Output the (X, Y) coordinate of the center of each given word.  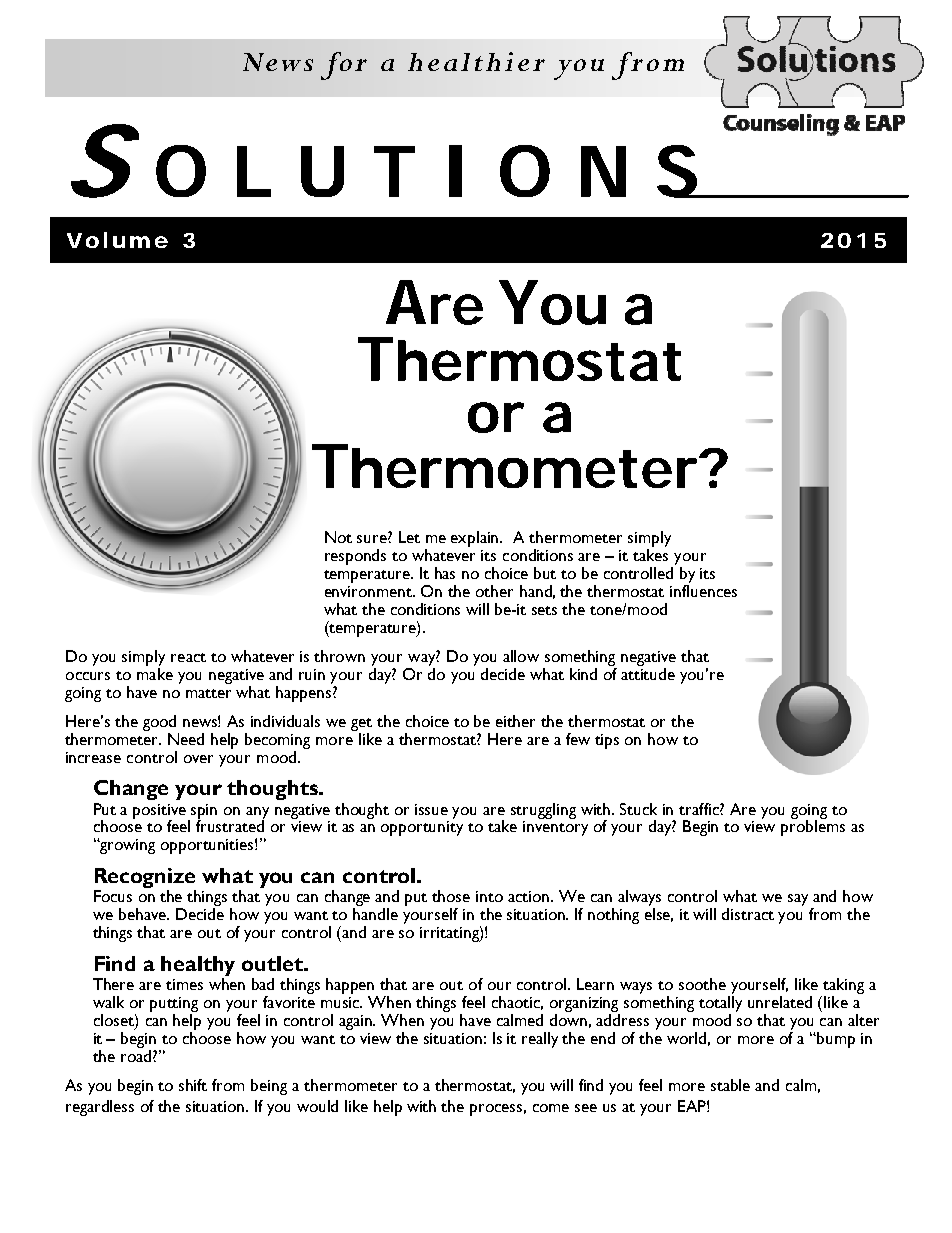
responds (355, 557)
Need (186, 739)
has (445, 573)
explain (476, 539)
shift (193, 1085)
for (344, 66)
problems (813, 827)
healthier (476, 61)
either (515, 721)
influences (703, 591)
